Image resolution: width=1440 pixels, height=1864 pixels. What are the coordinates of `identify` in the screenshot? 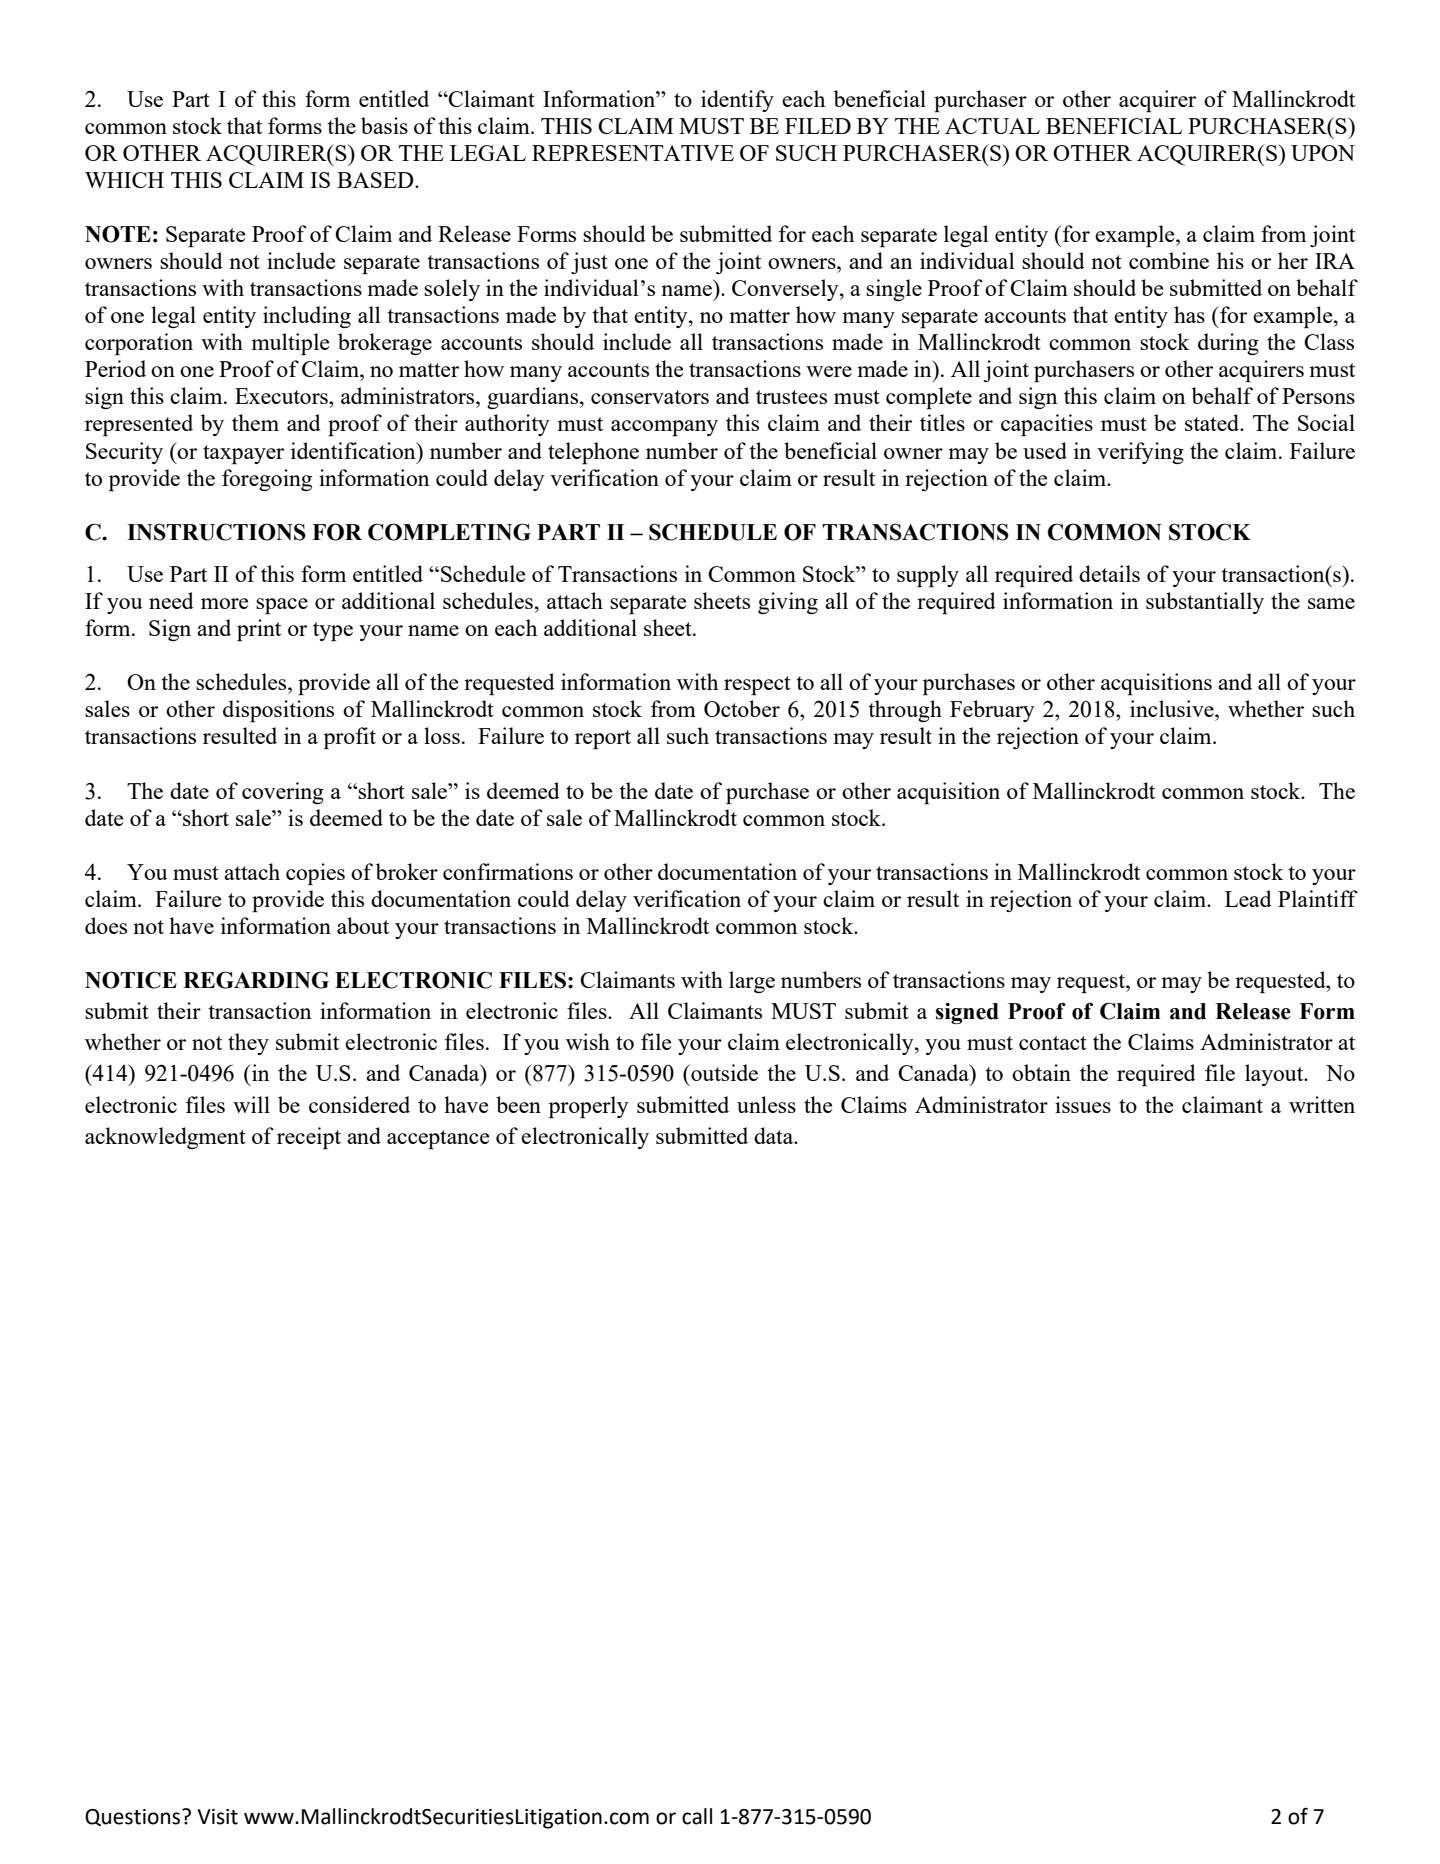 It's located at (737, 101).
